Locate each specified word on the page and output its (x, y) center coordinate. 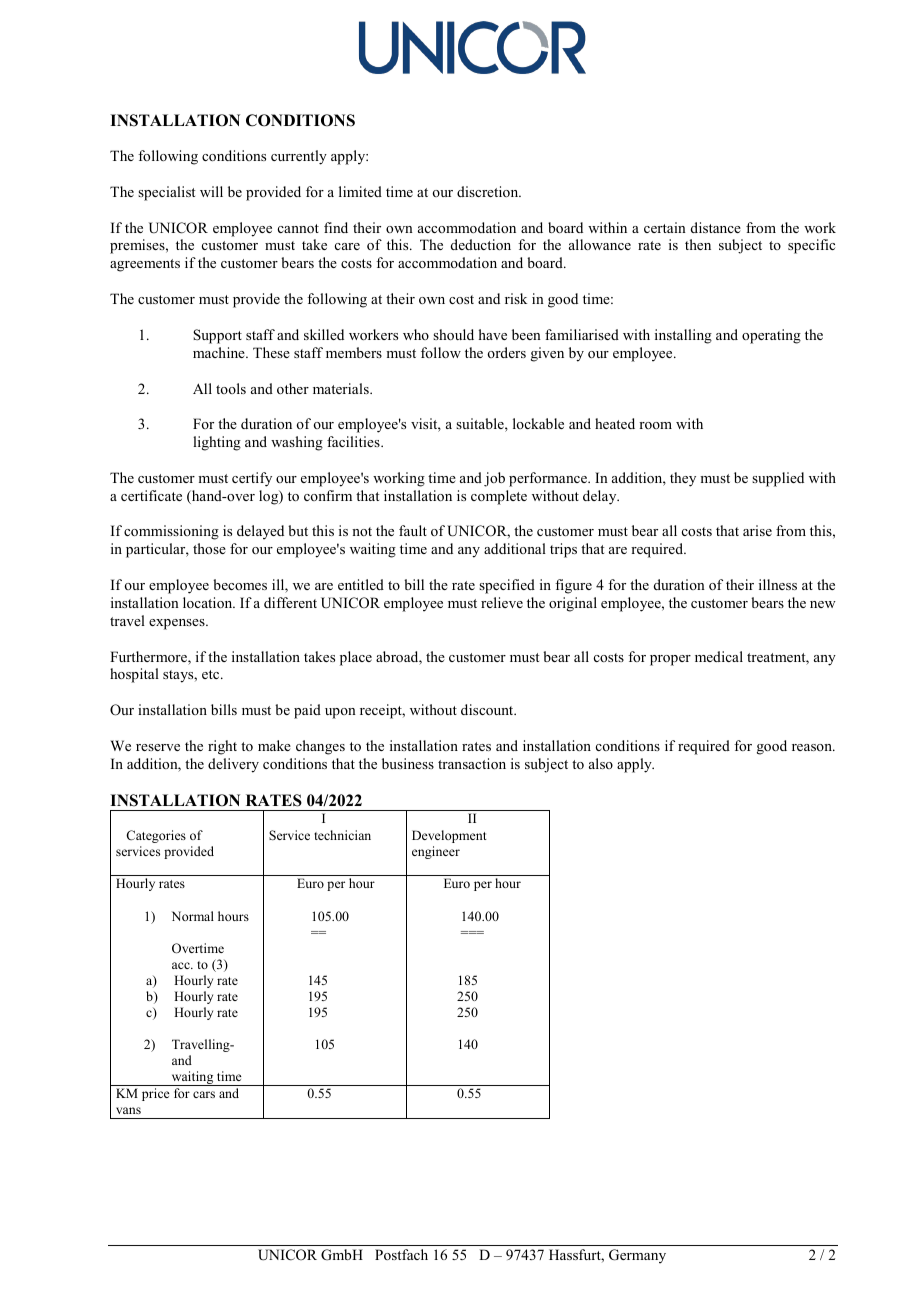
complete (499, 497)
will (211, 191)
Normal (193, 916)
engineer (436, 852)
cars (204, 1094)
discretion (489, 191)
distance (716, 227)
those (209, 548)
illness (778, 584)
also (601, 763)
